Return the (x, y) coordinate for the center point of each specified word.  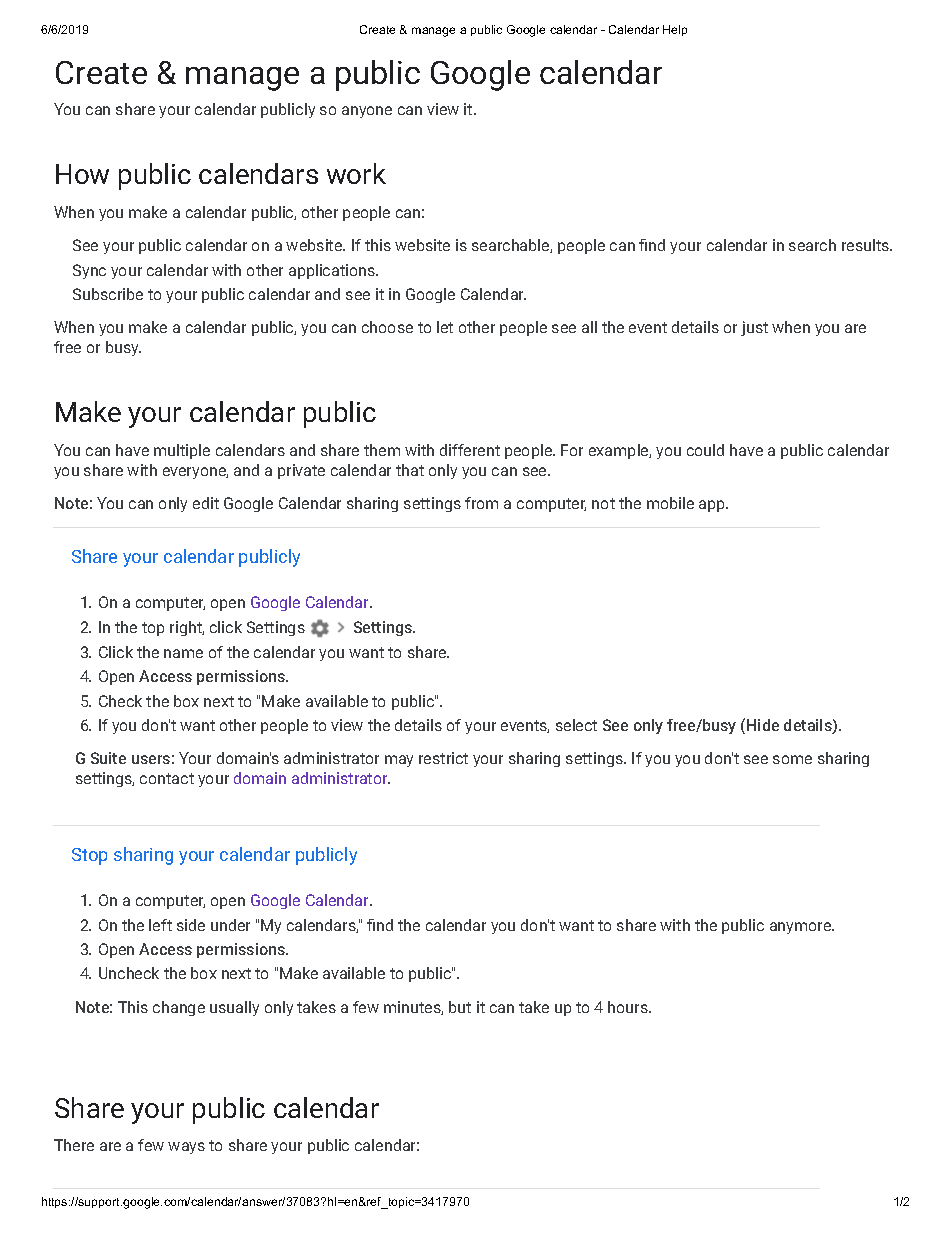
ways (186, 1148)
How (82, 174)
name (183, 653)
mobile (670, 503)
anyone (367, 112)
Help (675, 30)
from (481, 503)
